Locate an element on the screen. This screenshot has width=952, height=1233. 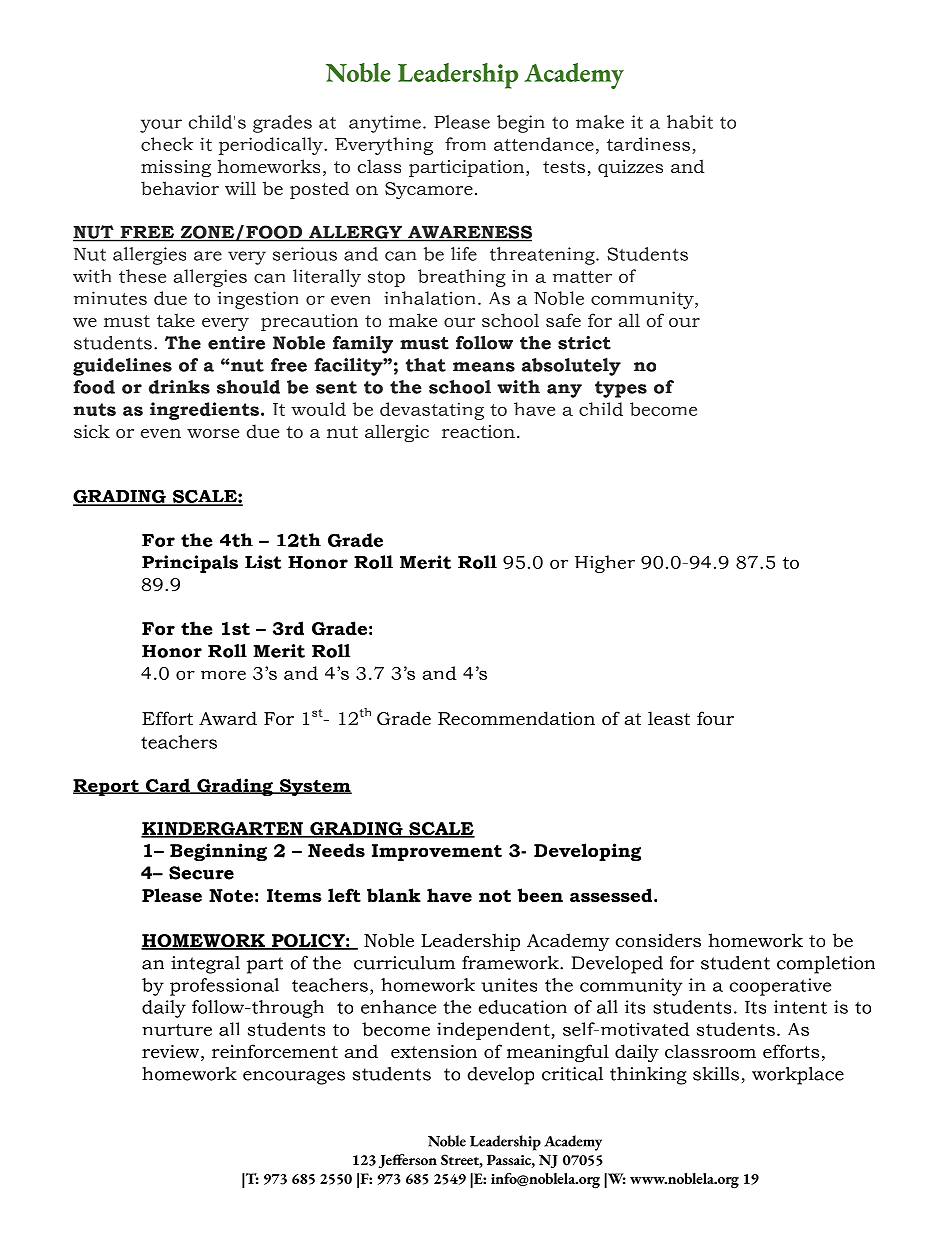
check is located at coordinates (167, 144).
